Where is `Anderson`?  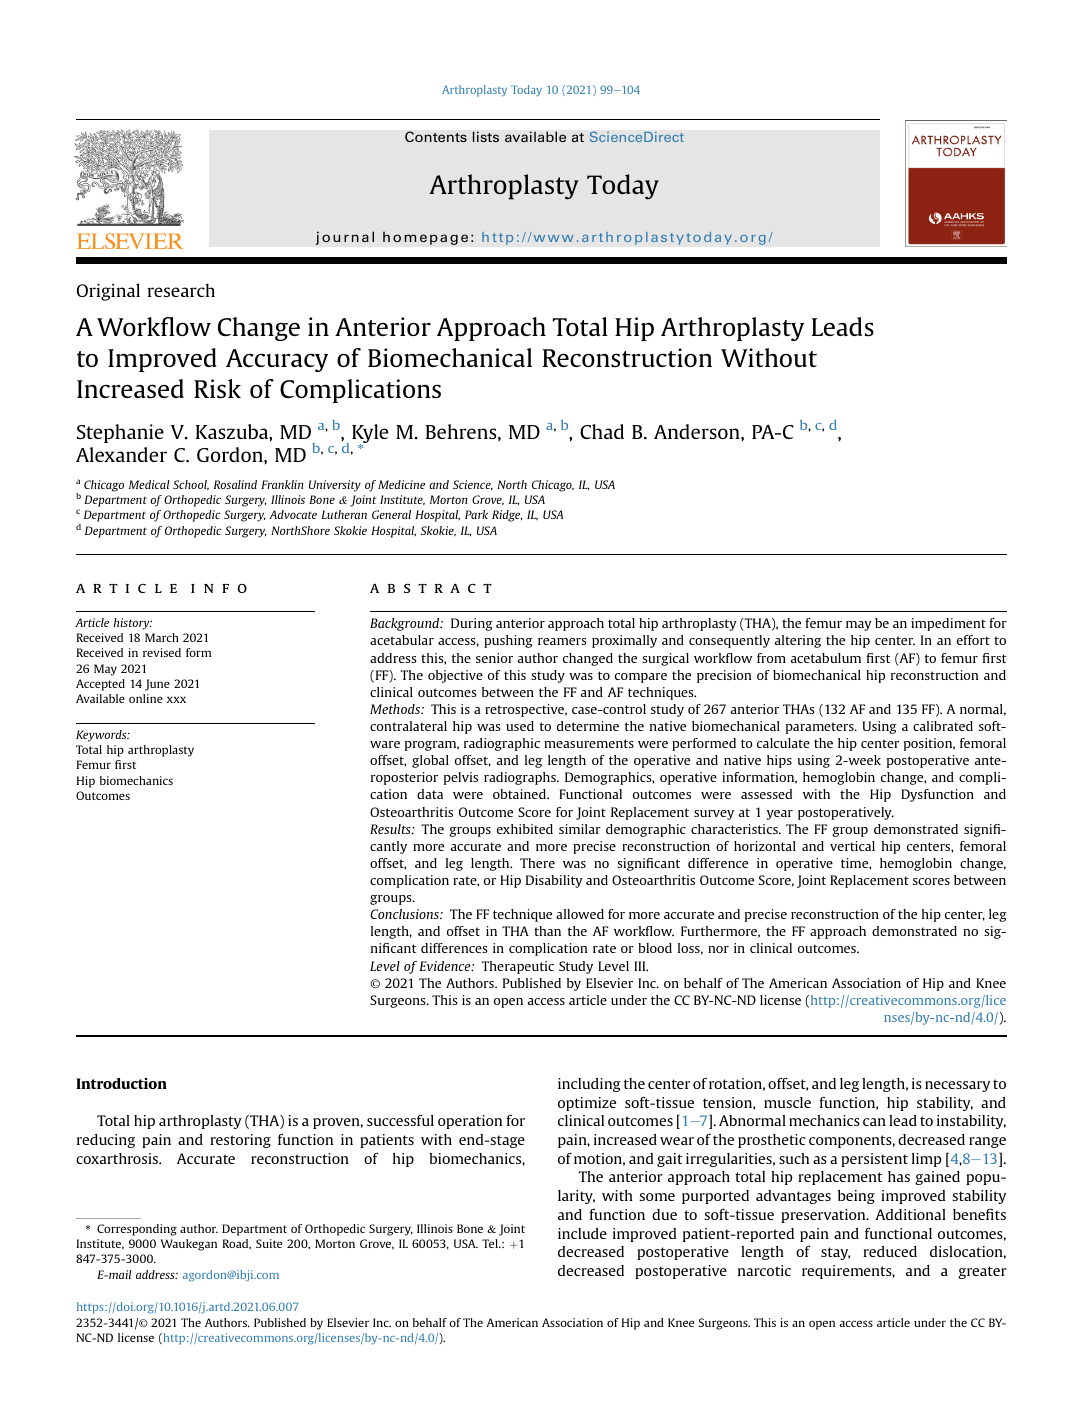 Anderson is located at coordinates (698, 431).
